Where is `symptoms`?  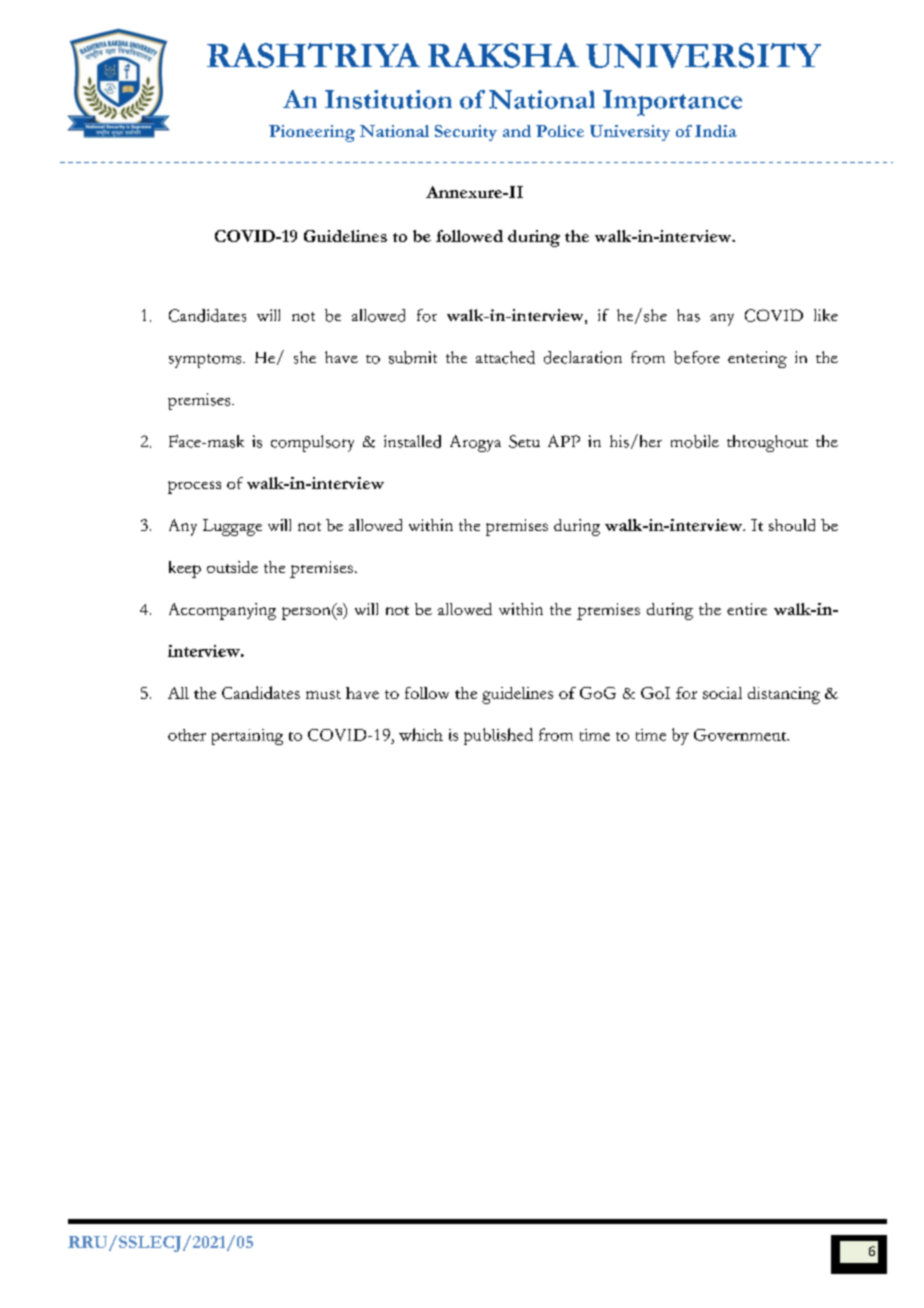 symptoms is located at coordinates (206, 361).
